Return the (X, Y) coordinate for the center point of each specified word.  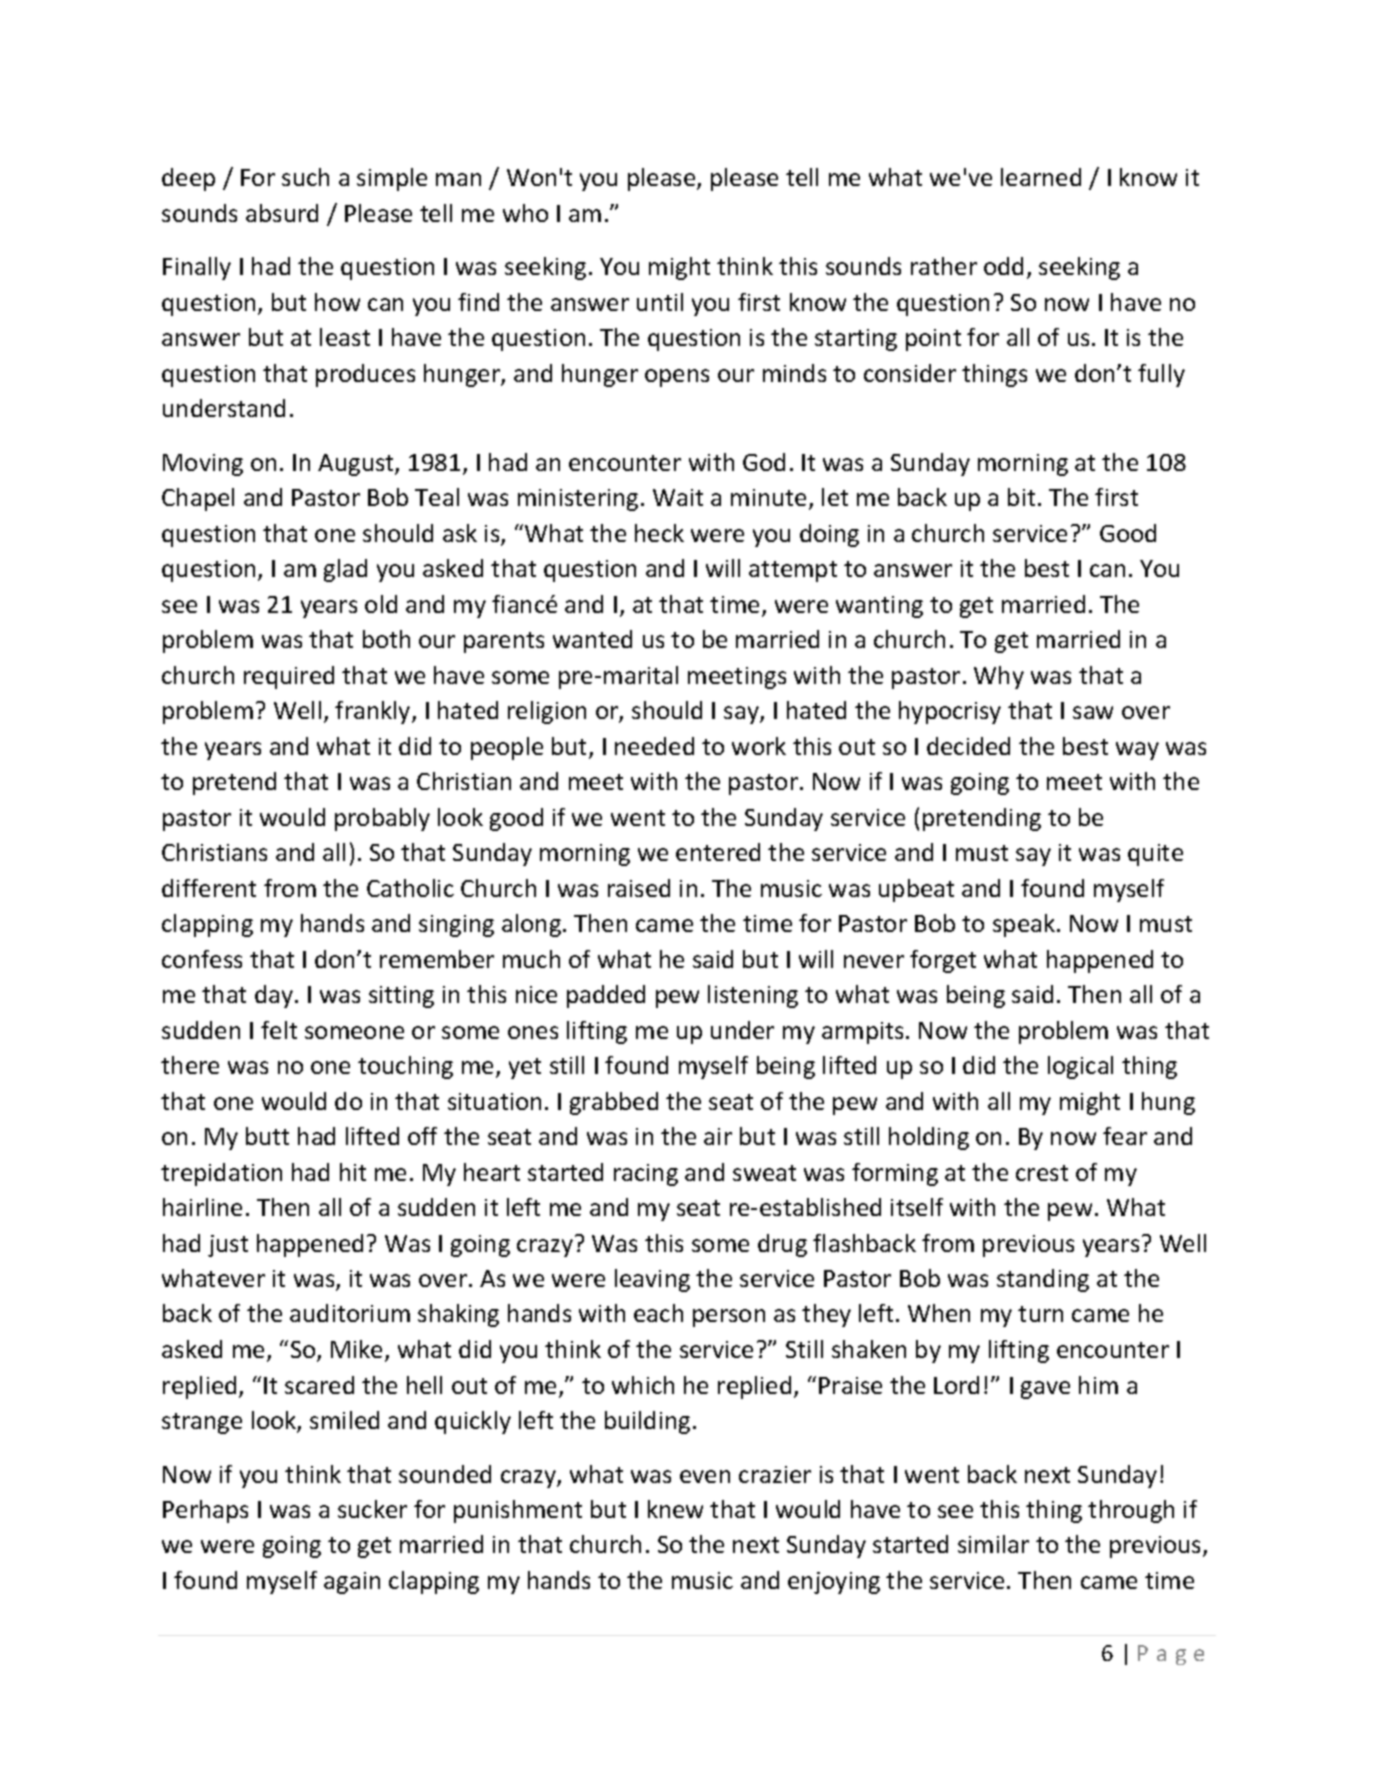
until (660, 302)
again (352, 1583)
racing (646, 1175)
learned (1041, 177)
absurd (282, 213)
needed (654, 746)
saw (1093, 712)
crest (1042, 1173)
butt (267, 1136)
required (289, 677)
